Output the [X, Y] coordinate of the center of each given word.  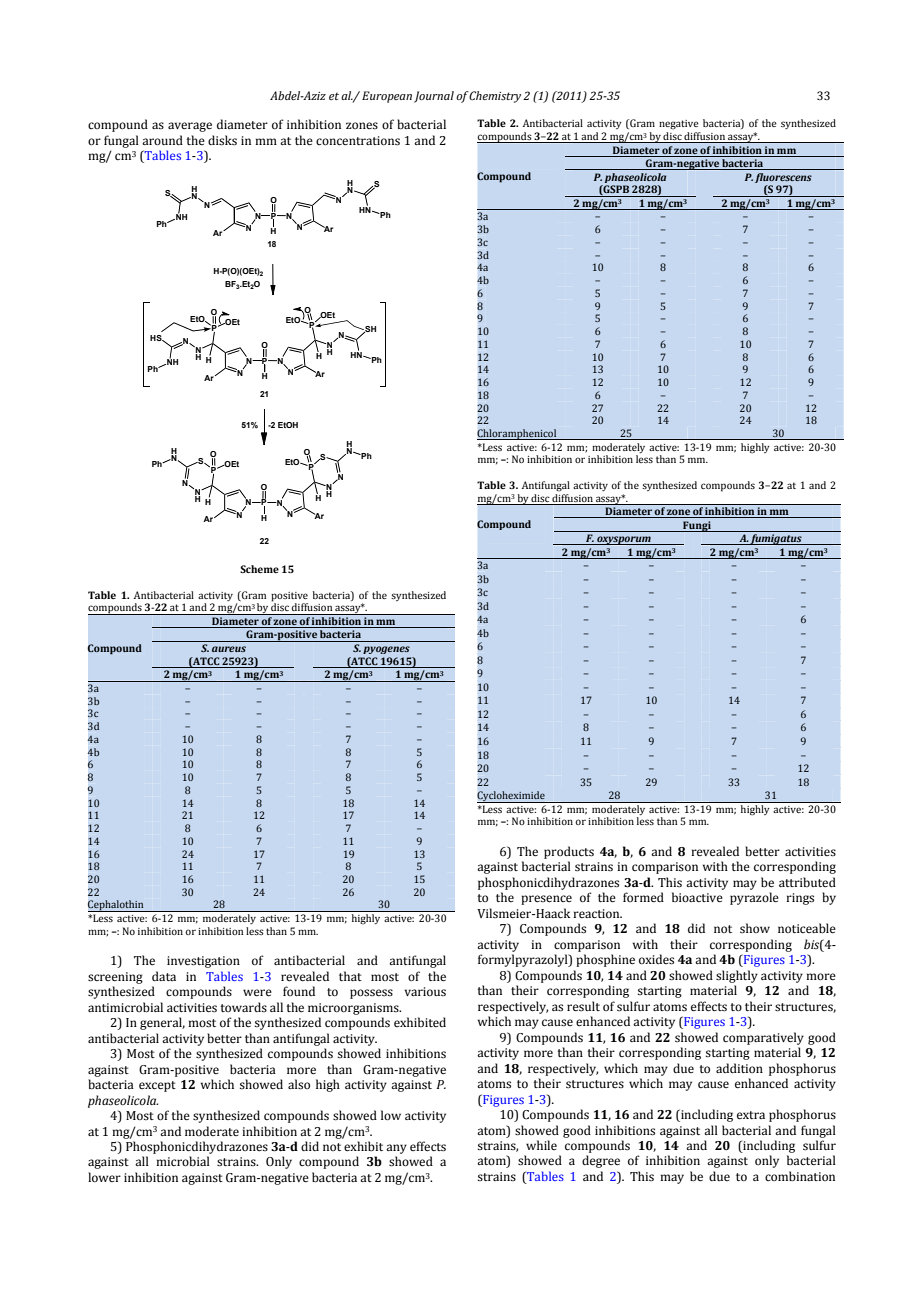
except [157, 1086]
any [396, 1149]
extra [751, 1115]
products [569, 852]
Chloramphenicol [518, 434]
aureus [229, 649]
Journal [434, 97]
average [190, 127]
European [387, 97]
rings [800, 899]
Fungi [697, 526]
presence [546, 900]
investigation [203, 962]
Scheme [259, 569]
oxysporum [624, 540]
